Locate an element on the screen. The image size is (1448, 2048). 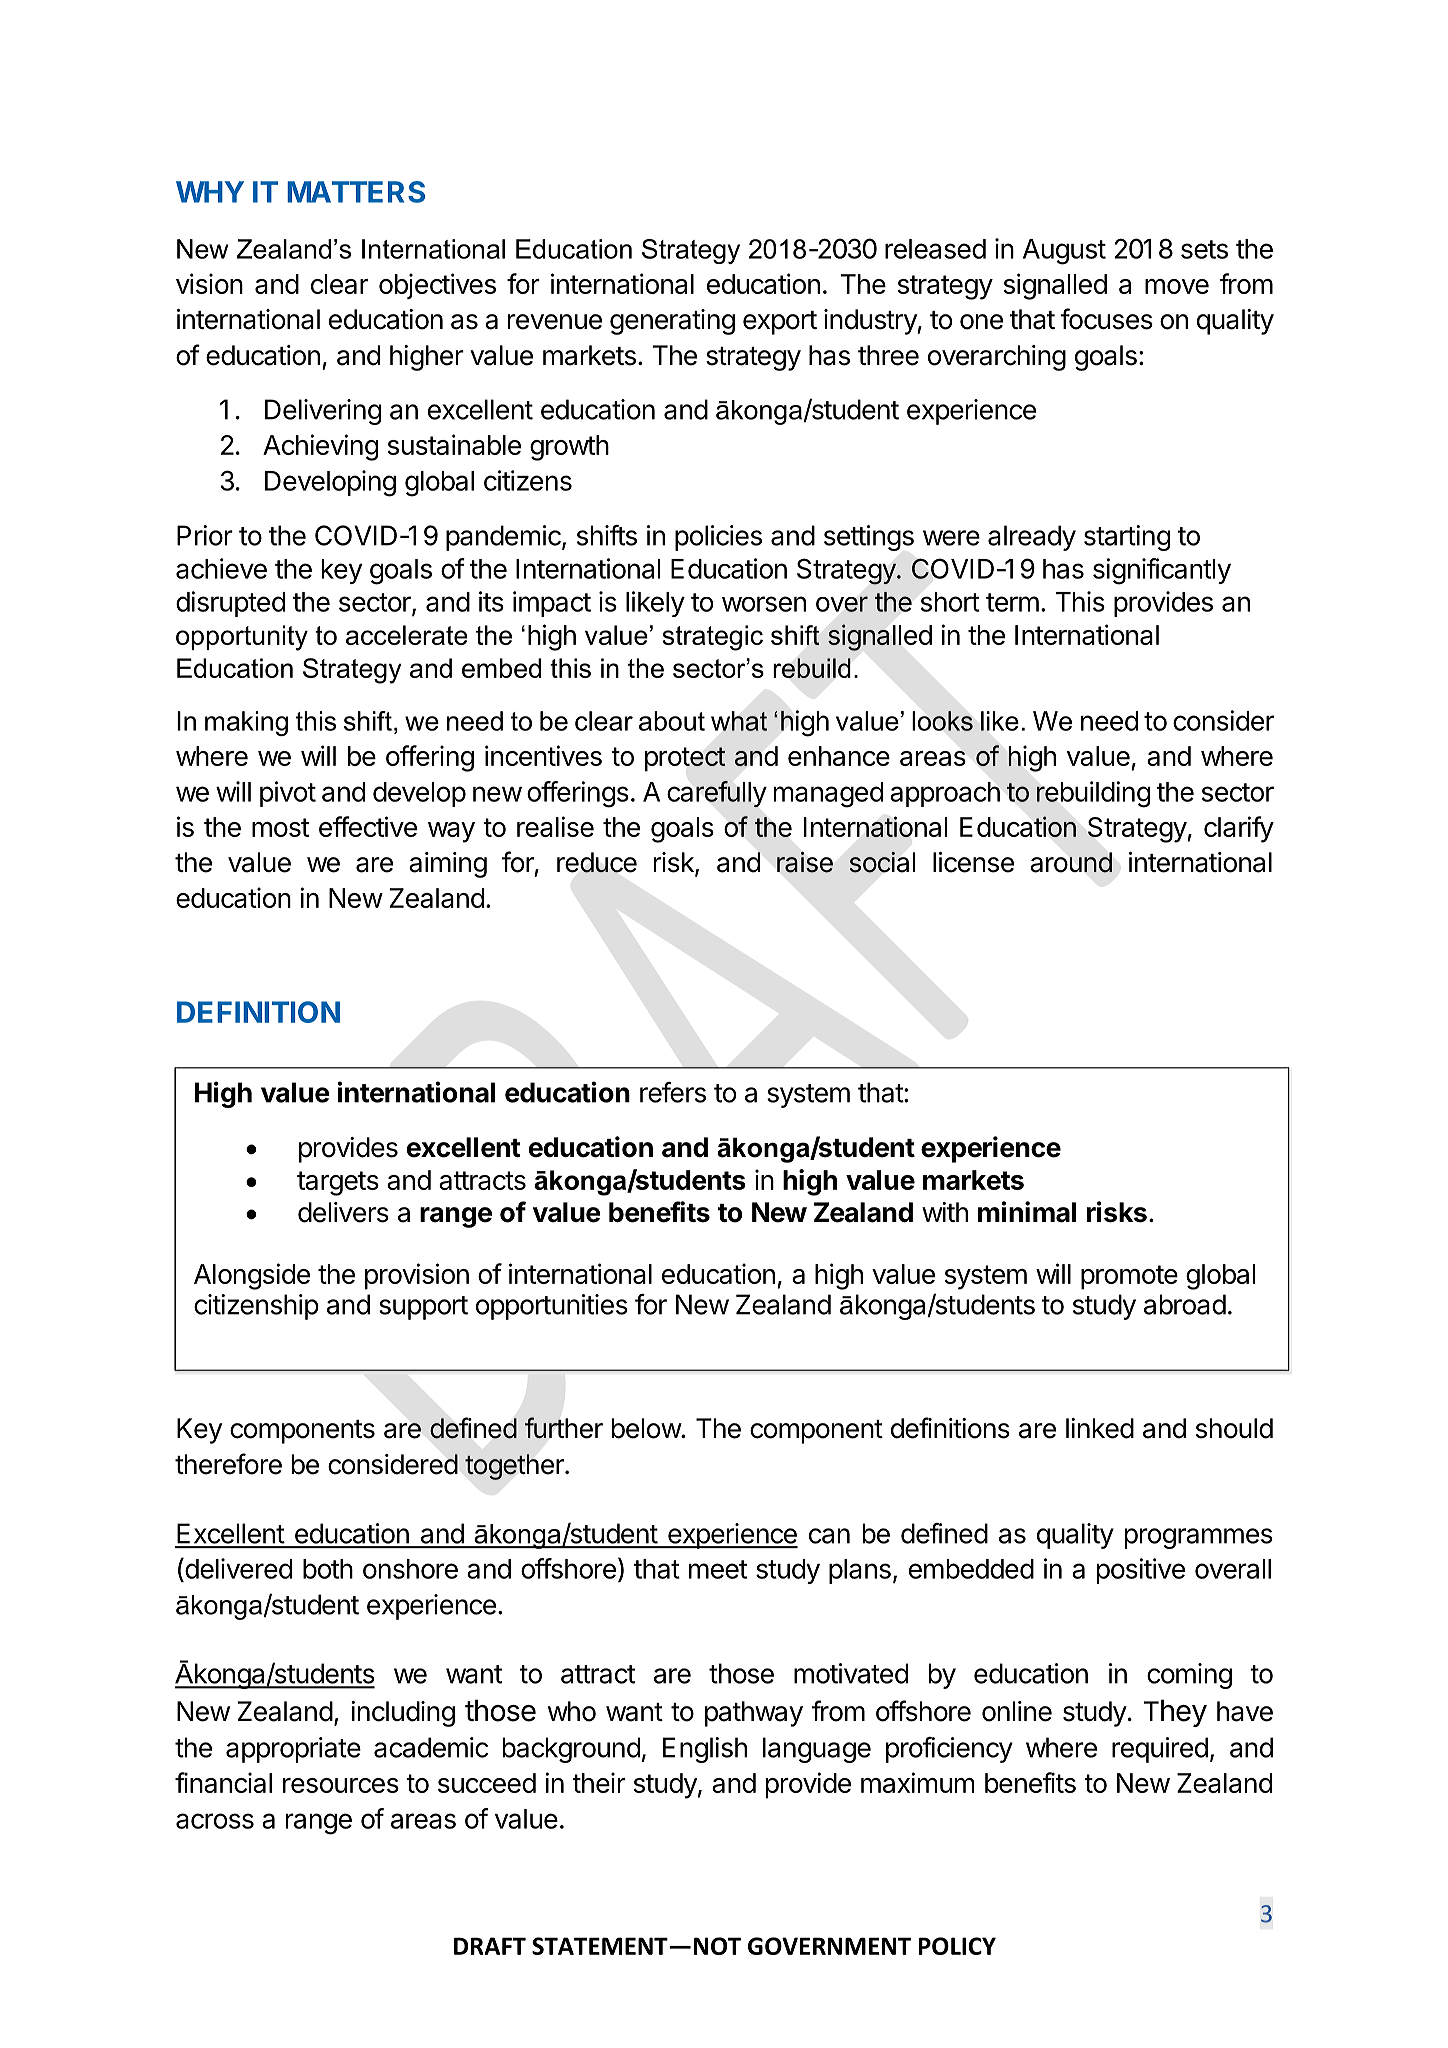
MATTERS is located at coordinates (356, 192).
